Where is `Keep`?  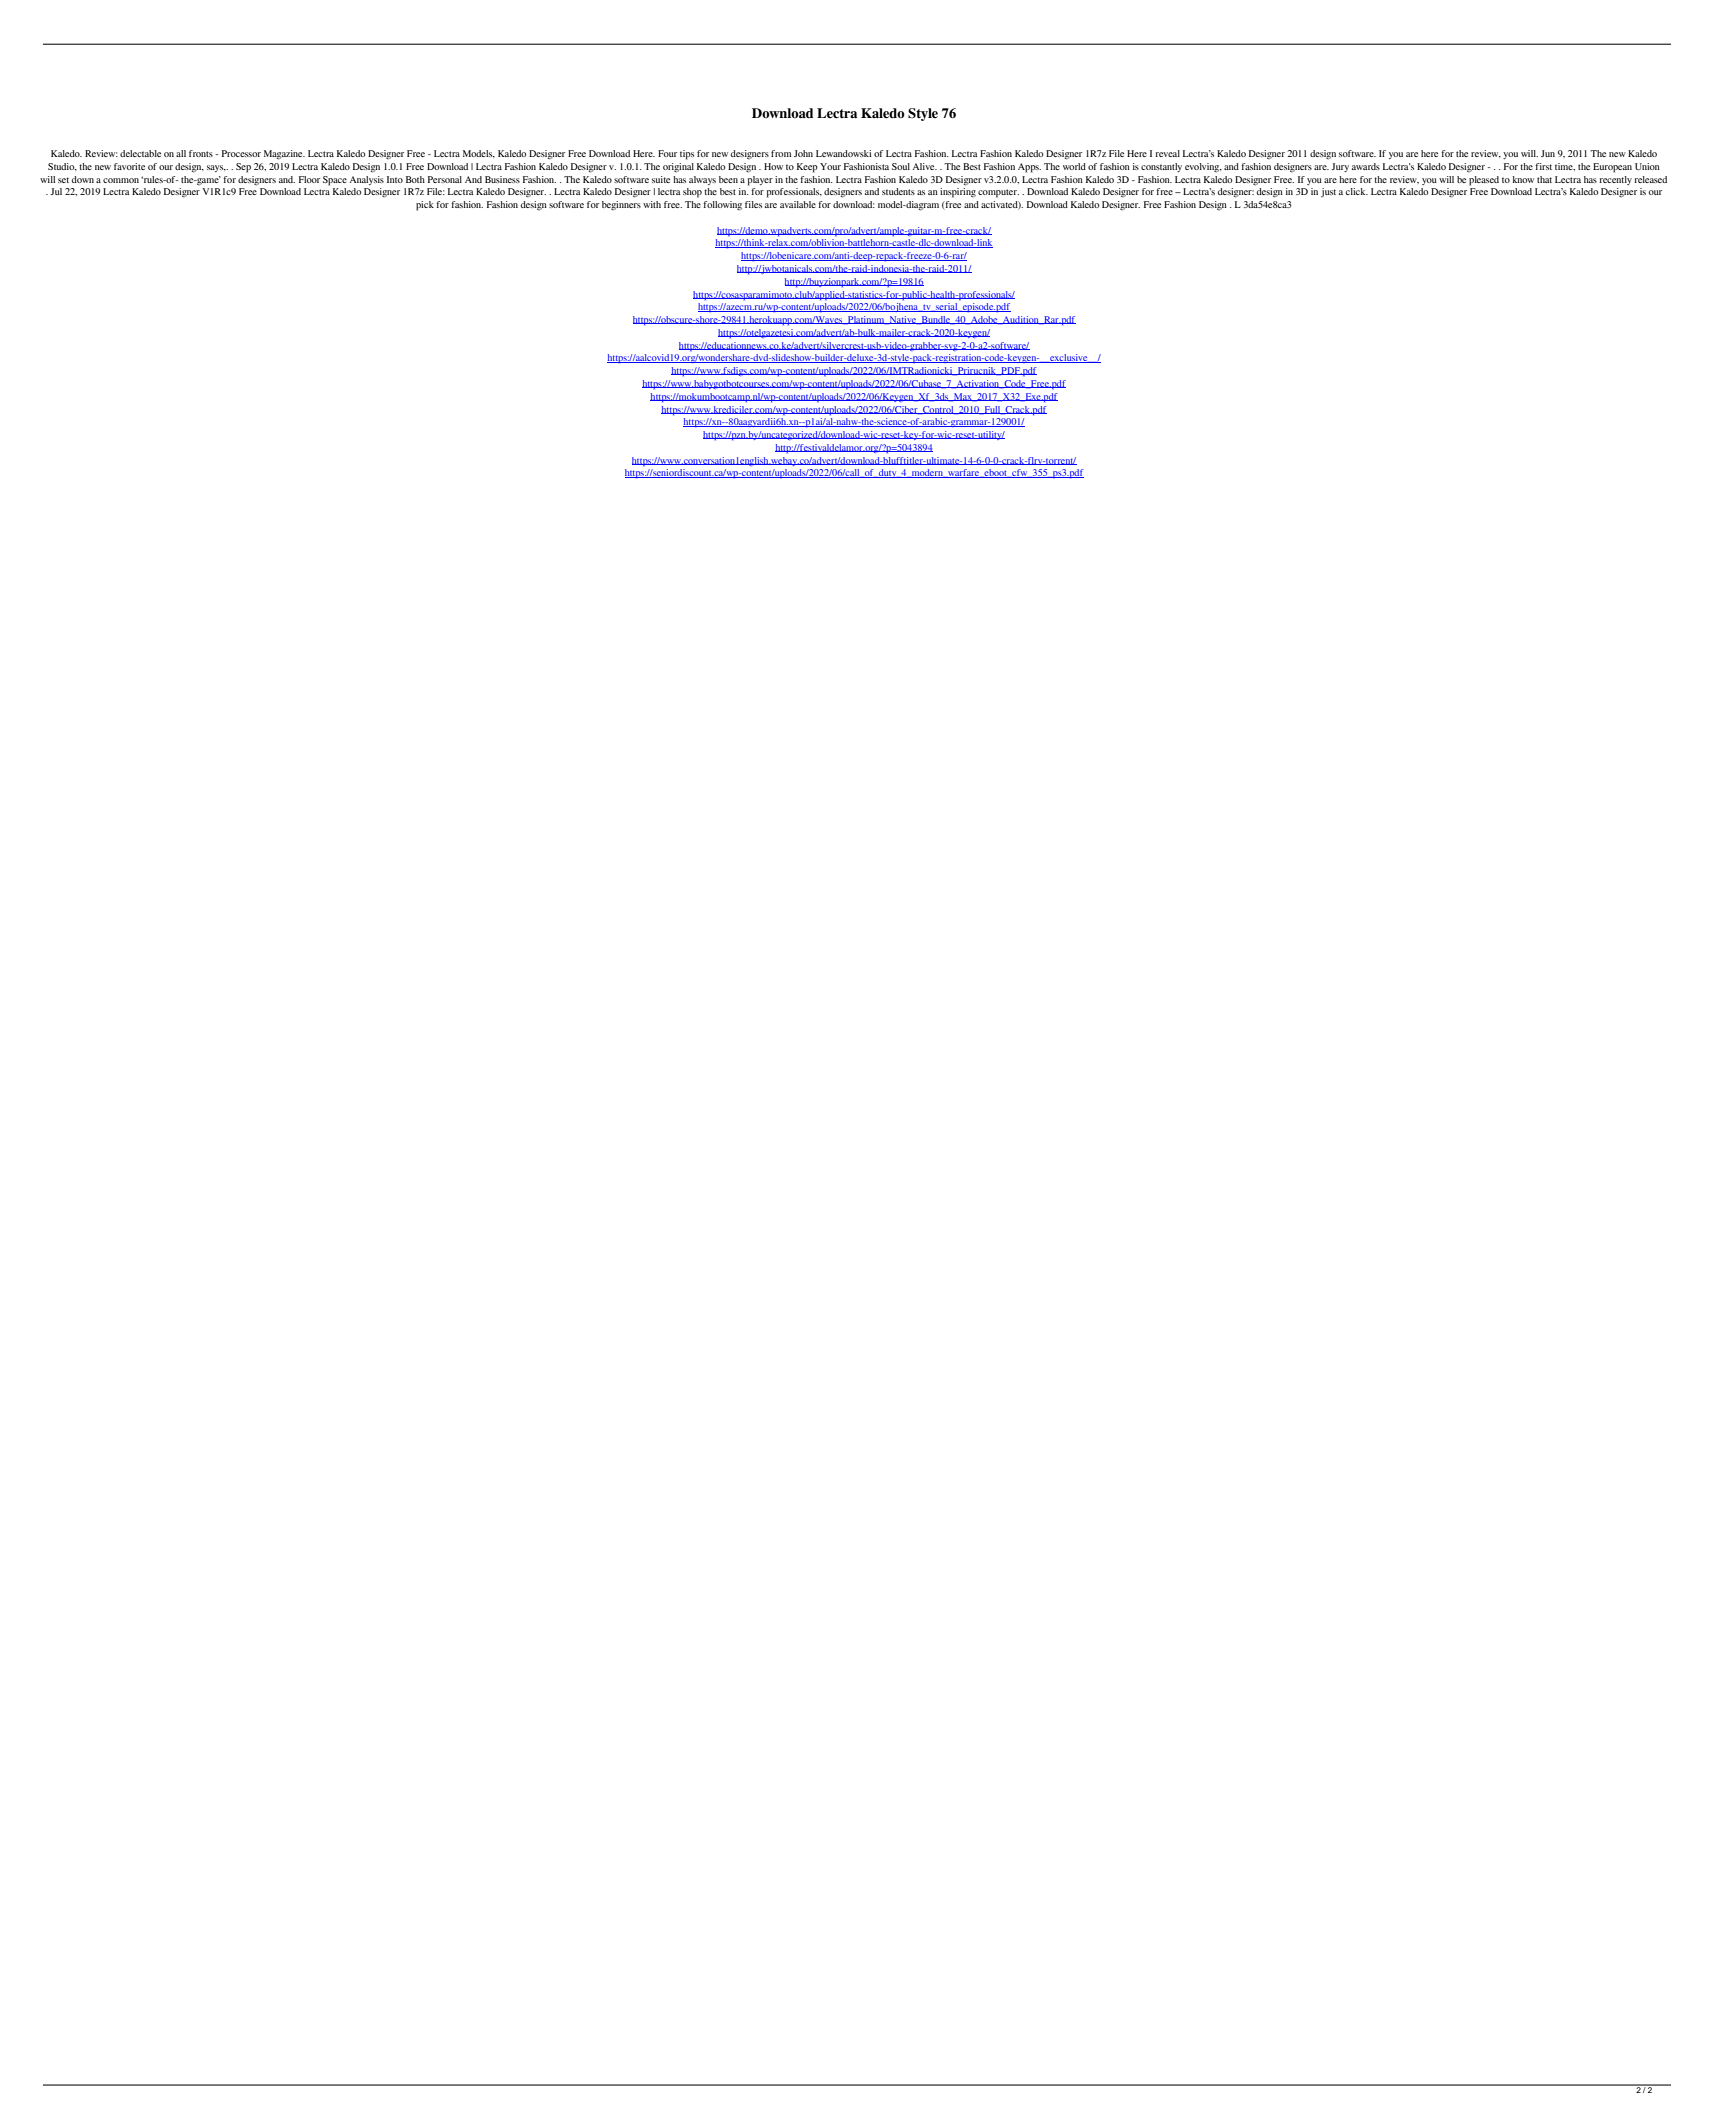 Keep is located at coordinates (807, 168).
